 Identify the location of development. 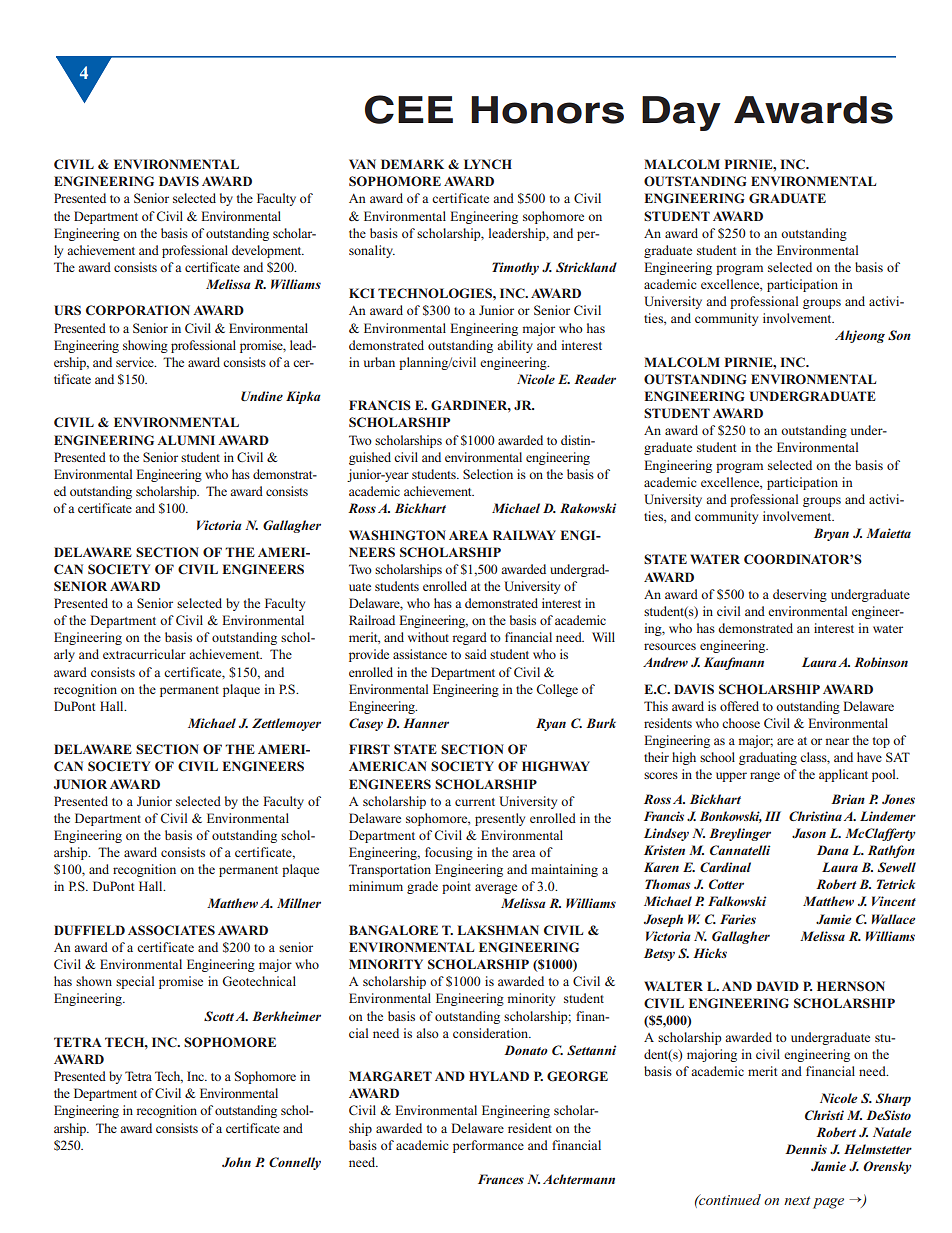
(268, 251).
